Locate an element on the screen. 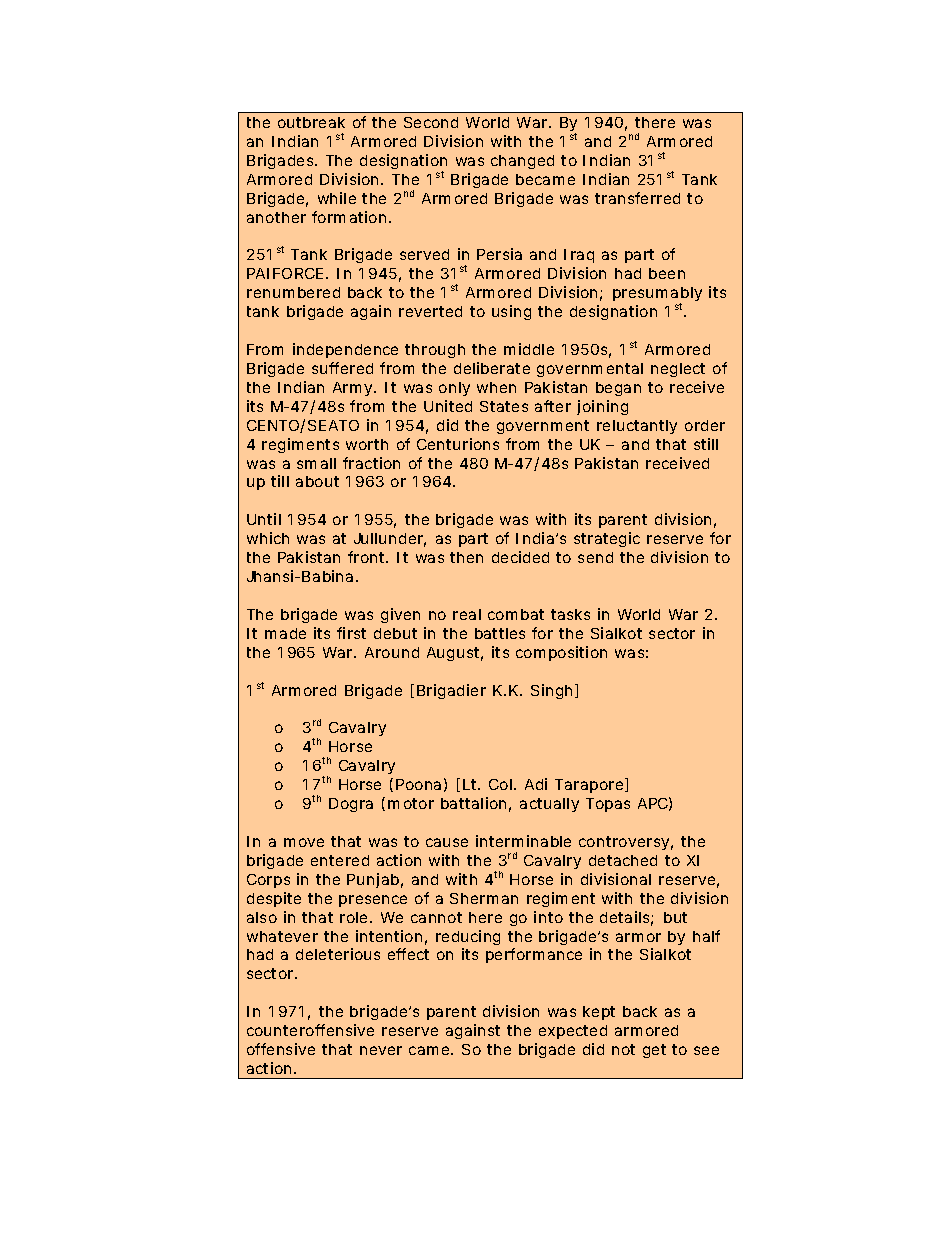  performance is located at coordinates (534, 955).
